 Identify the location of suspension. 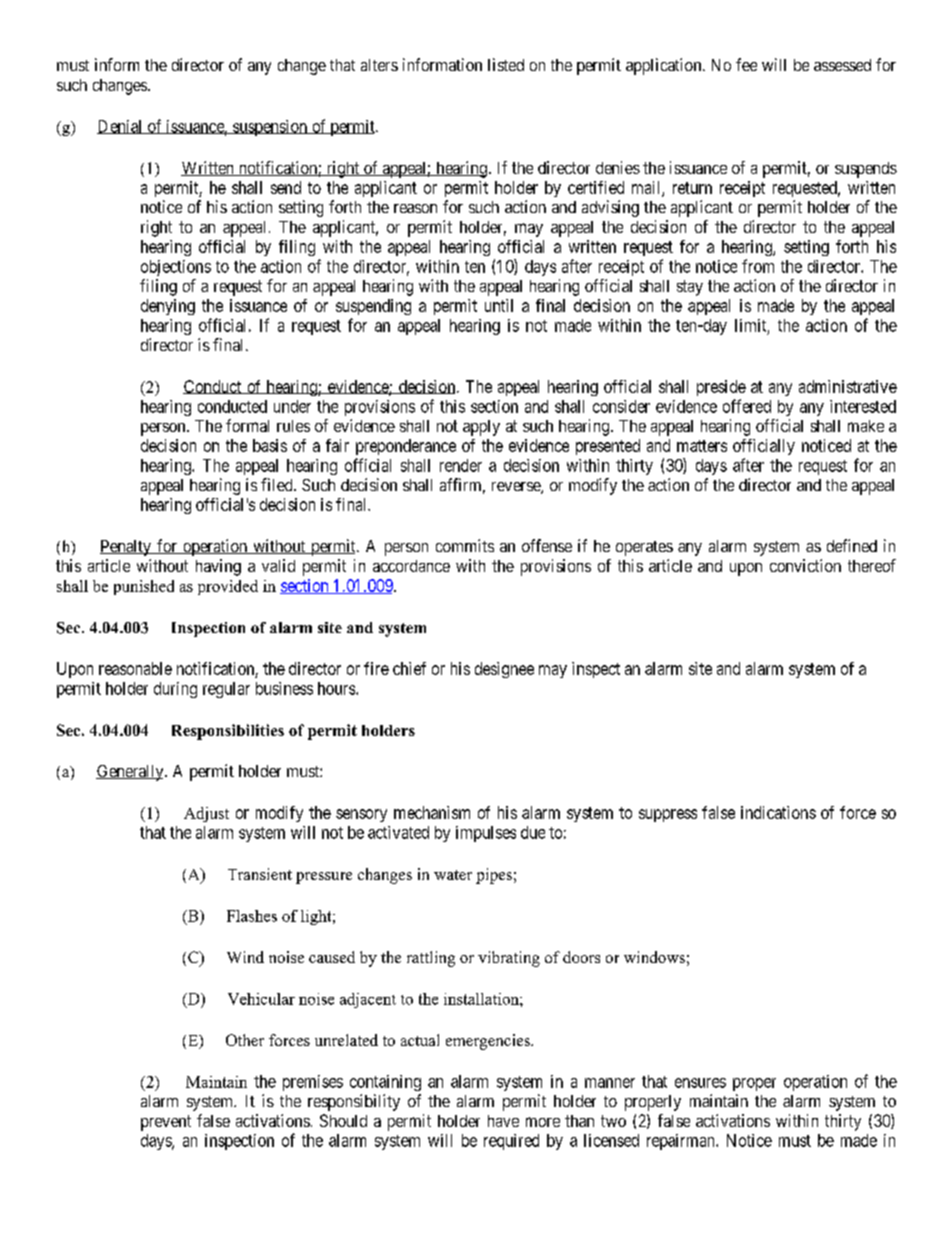
(270, 128).
